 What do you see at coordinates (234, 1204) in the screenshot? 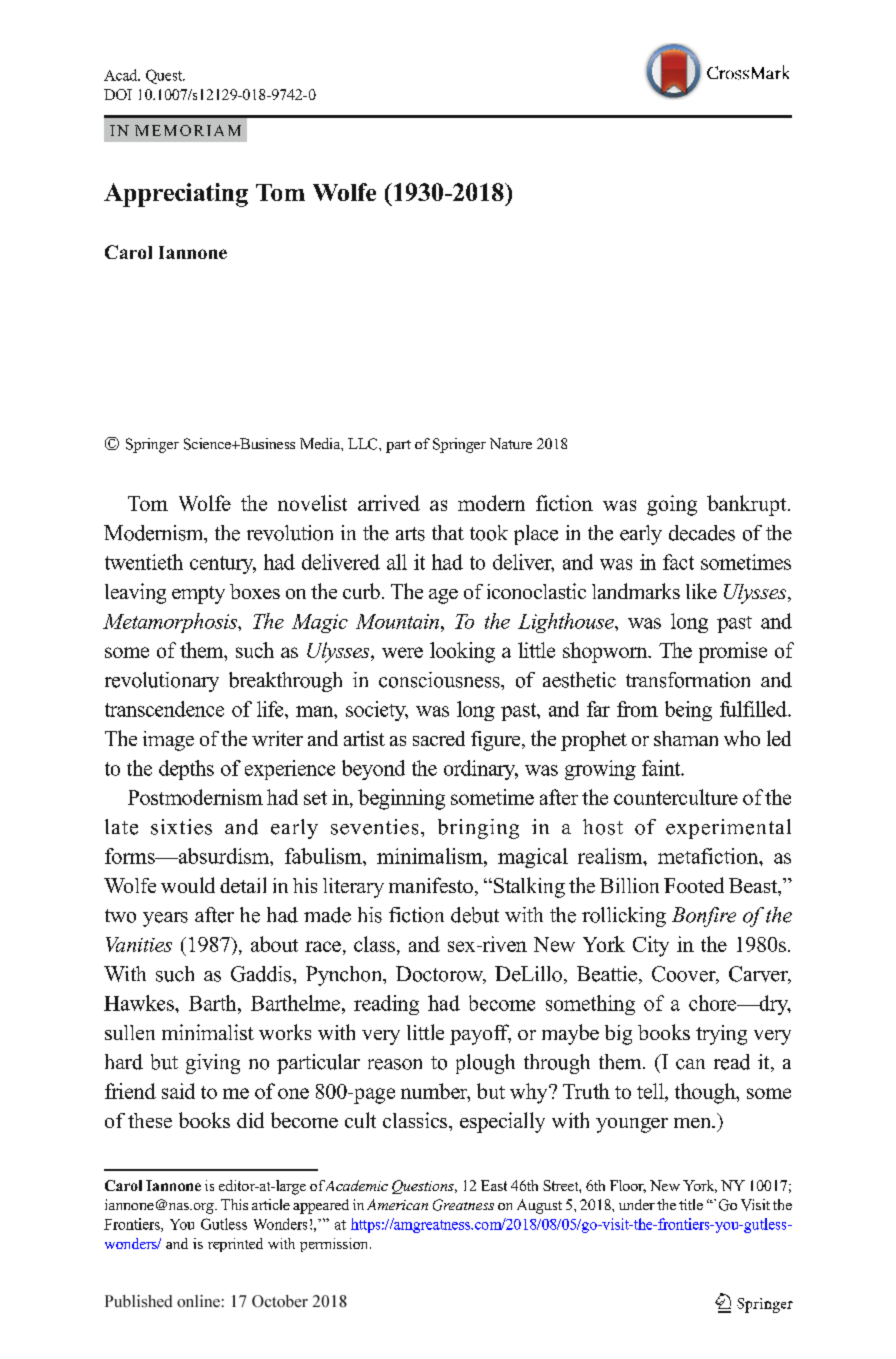
I see `This` at bounding box center [234, 1204].
